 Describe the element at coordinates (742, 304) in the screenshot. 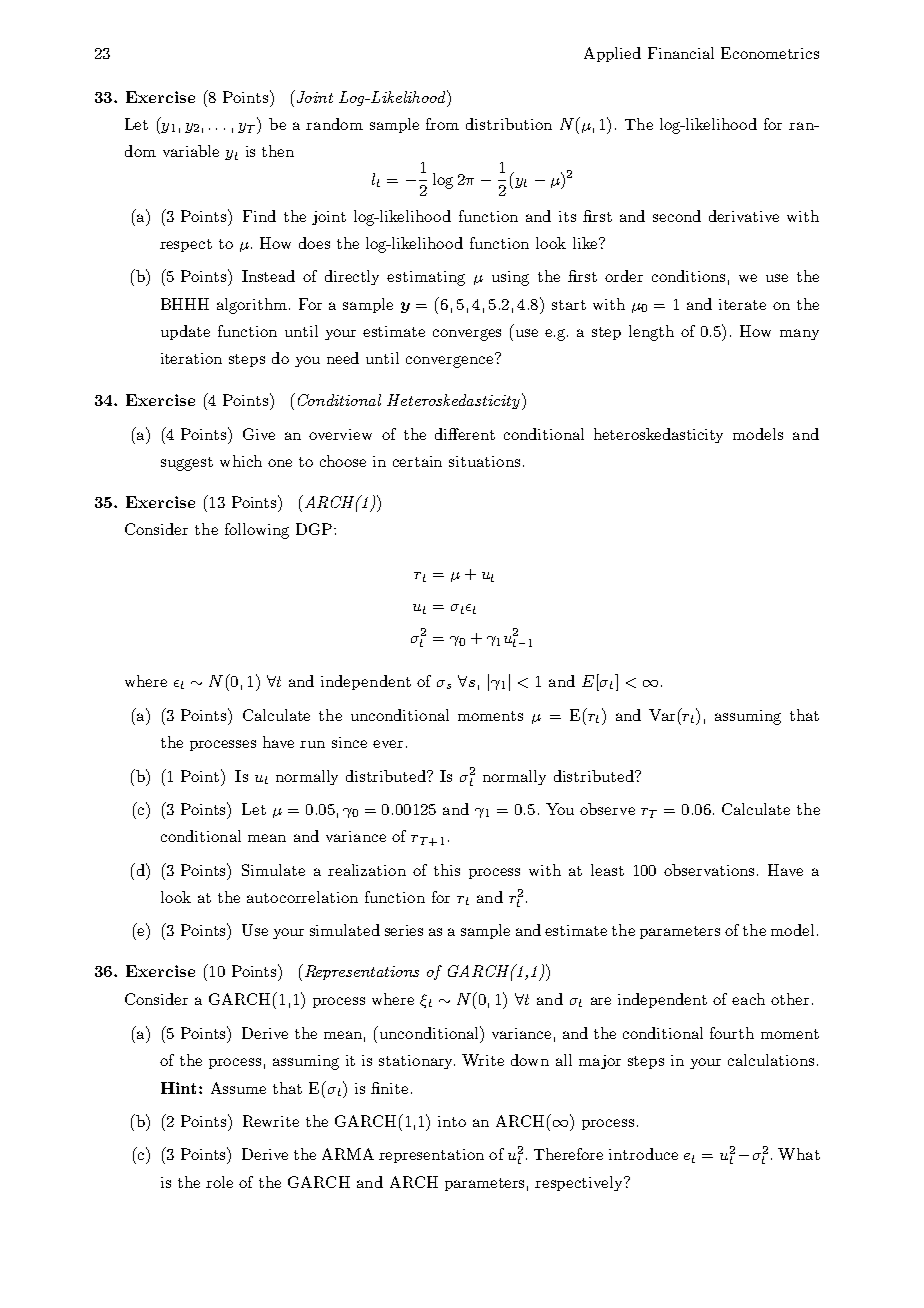

I see `iterate` at that location.
